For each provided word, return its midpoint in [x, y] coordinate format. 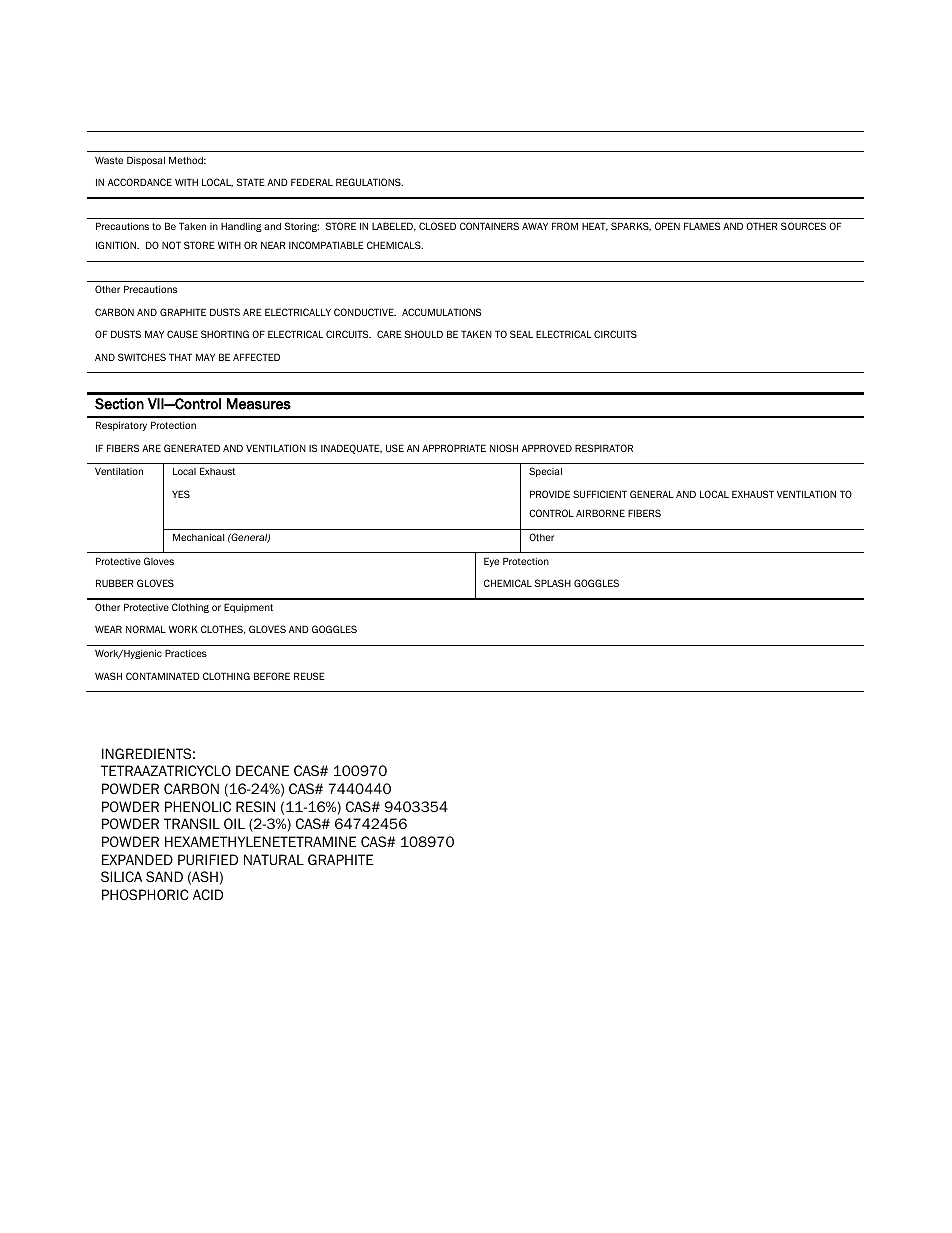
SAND [164, 876]
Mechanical [198, 537]
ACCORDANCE [140, 182]
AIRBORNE [600, 513]
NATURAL [274, 859]
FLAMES [702, 226]
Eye [491, 562]
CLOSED [437, 226]
